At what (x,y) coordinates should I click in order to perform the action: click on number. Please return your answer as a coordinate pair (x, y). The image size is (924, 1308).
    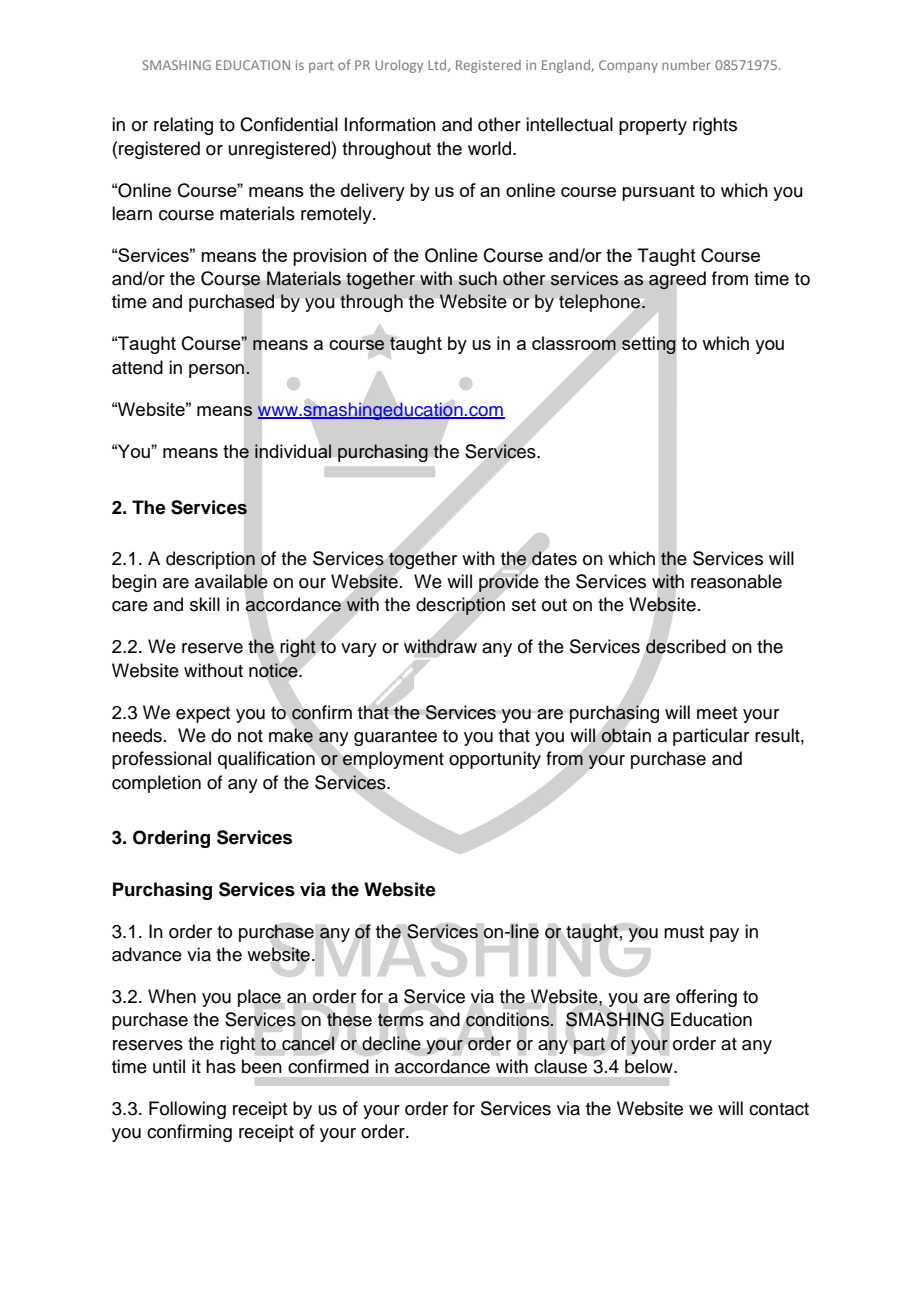
    Looking at the image, I should click on (686, 65).
